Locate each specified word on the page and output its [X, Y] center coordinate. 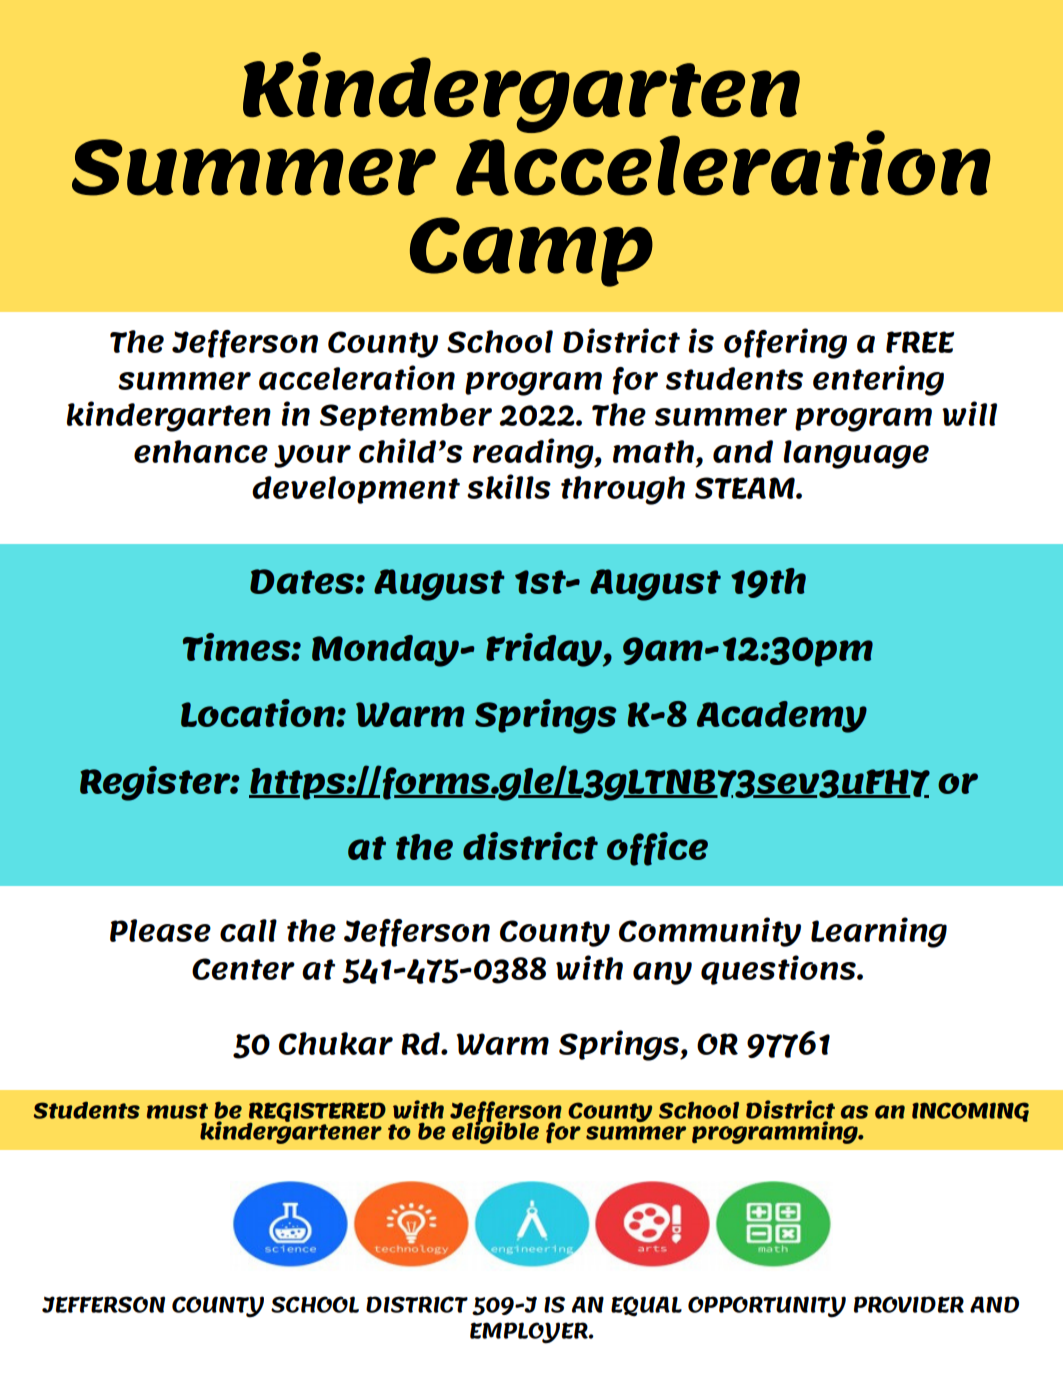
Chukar [336, 1043]
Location [259, 713]
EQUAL [646, 1306]
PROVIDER [909, 1304]
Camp [531, 252]
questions [779, 970]
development [356, 490]
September [406, 417]
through [623, 490]
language [856, 454]
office [657, 849]
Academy [782, 717]
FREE [920, 342]
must [177, 1111]
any [662, 973]
